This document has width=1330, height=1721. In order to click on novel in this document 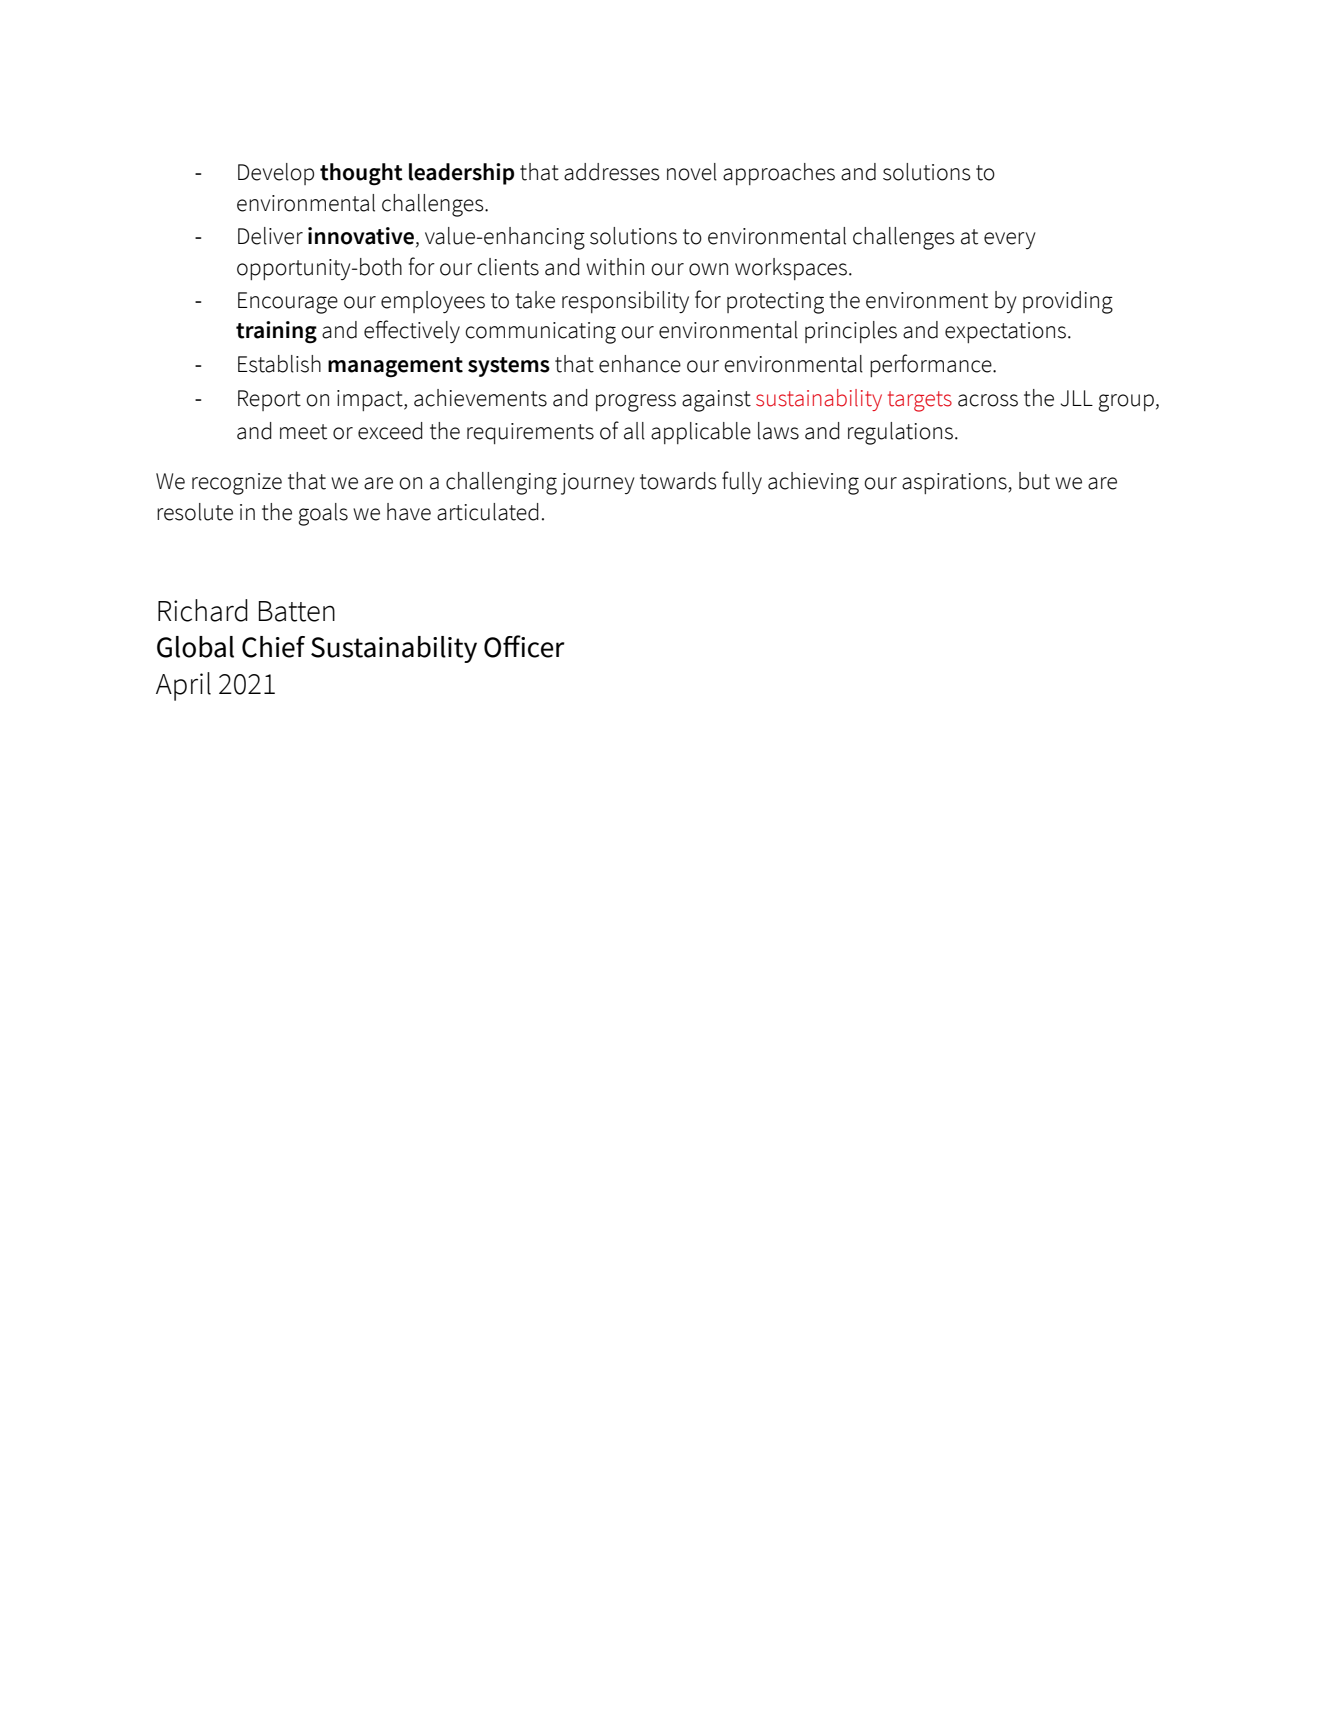, I will do `click(692, 172)`.
